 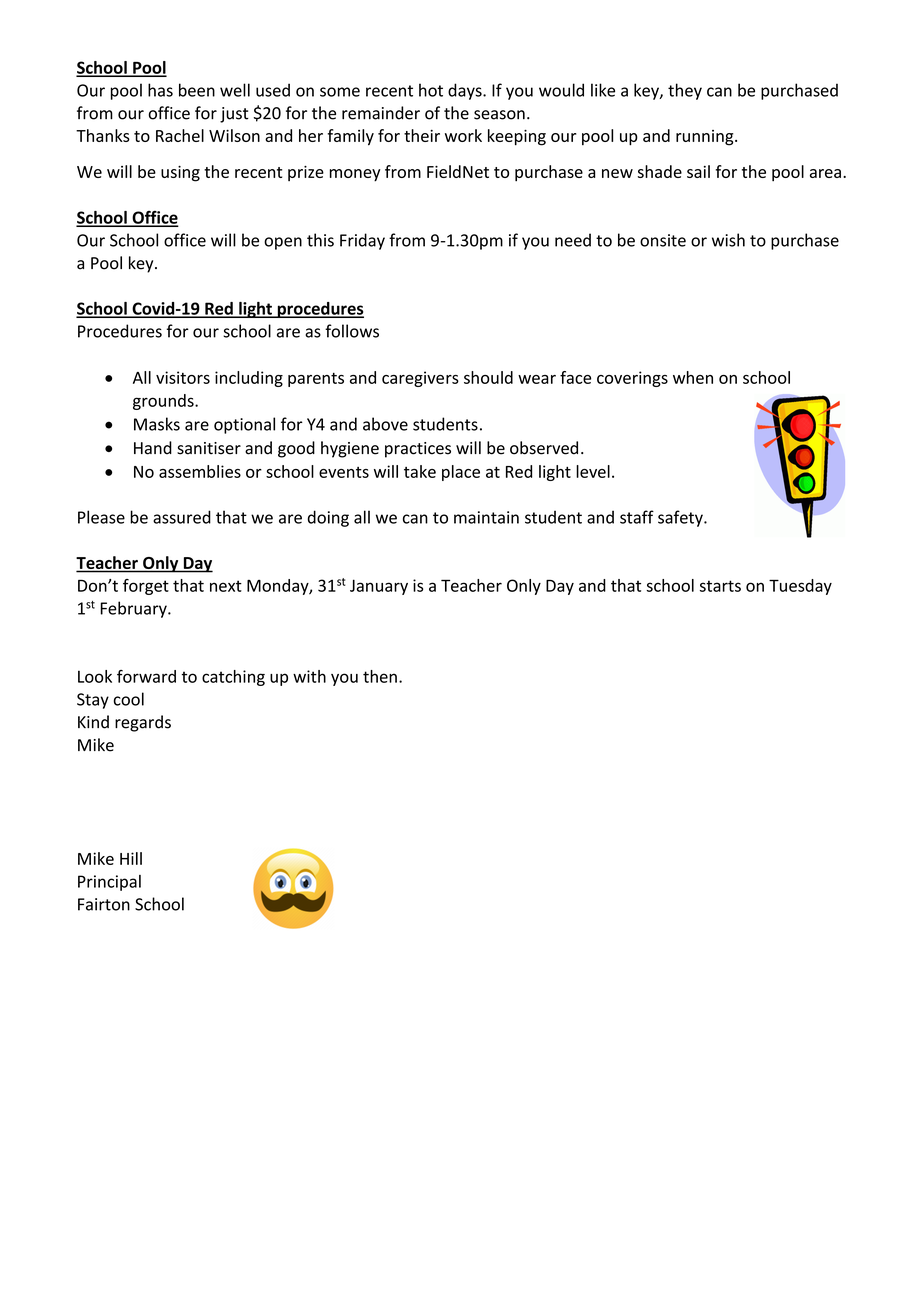 I want to click on should, so click(x=488, y=377).
